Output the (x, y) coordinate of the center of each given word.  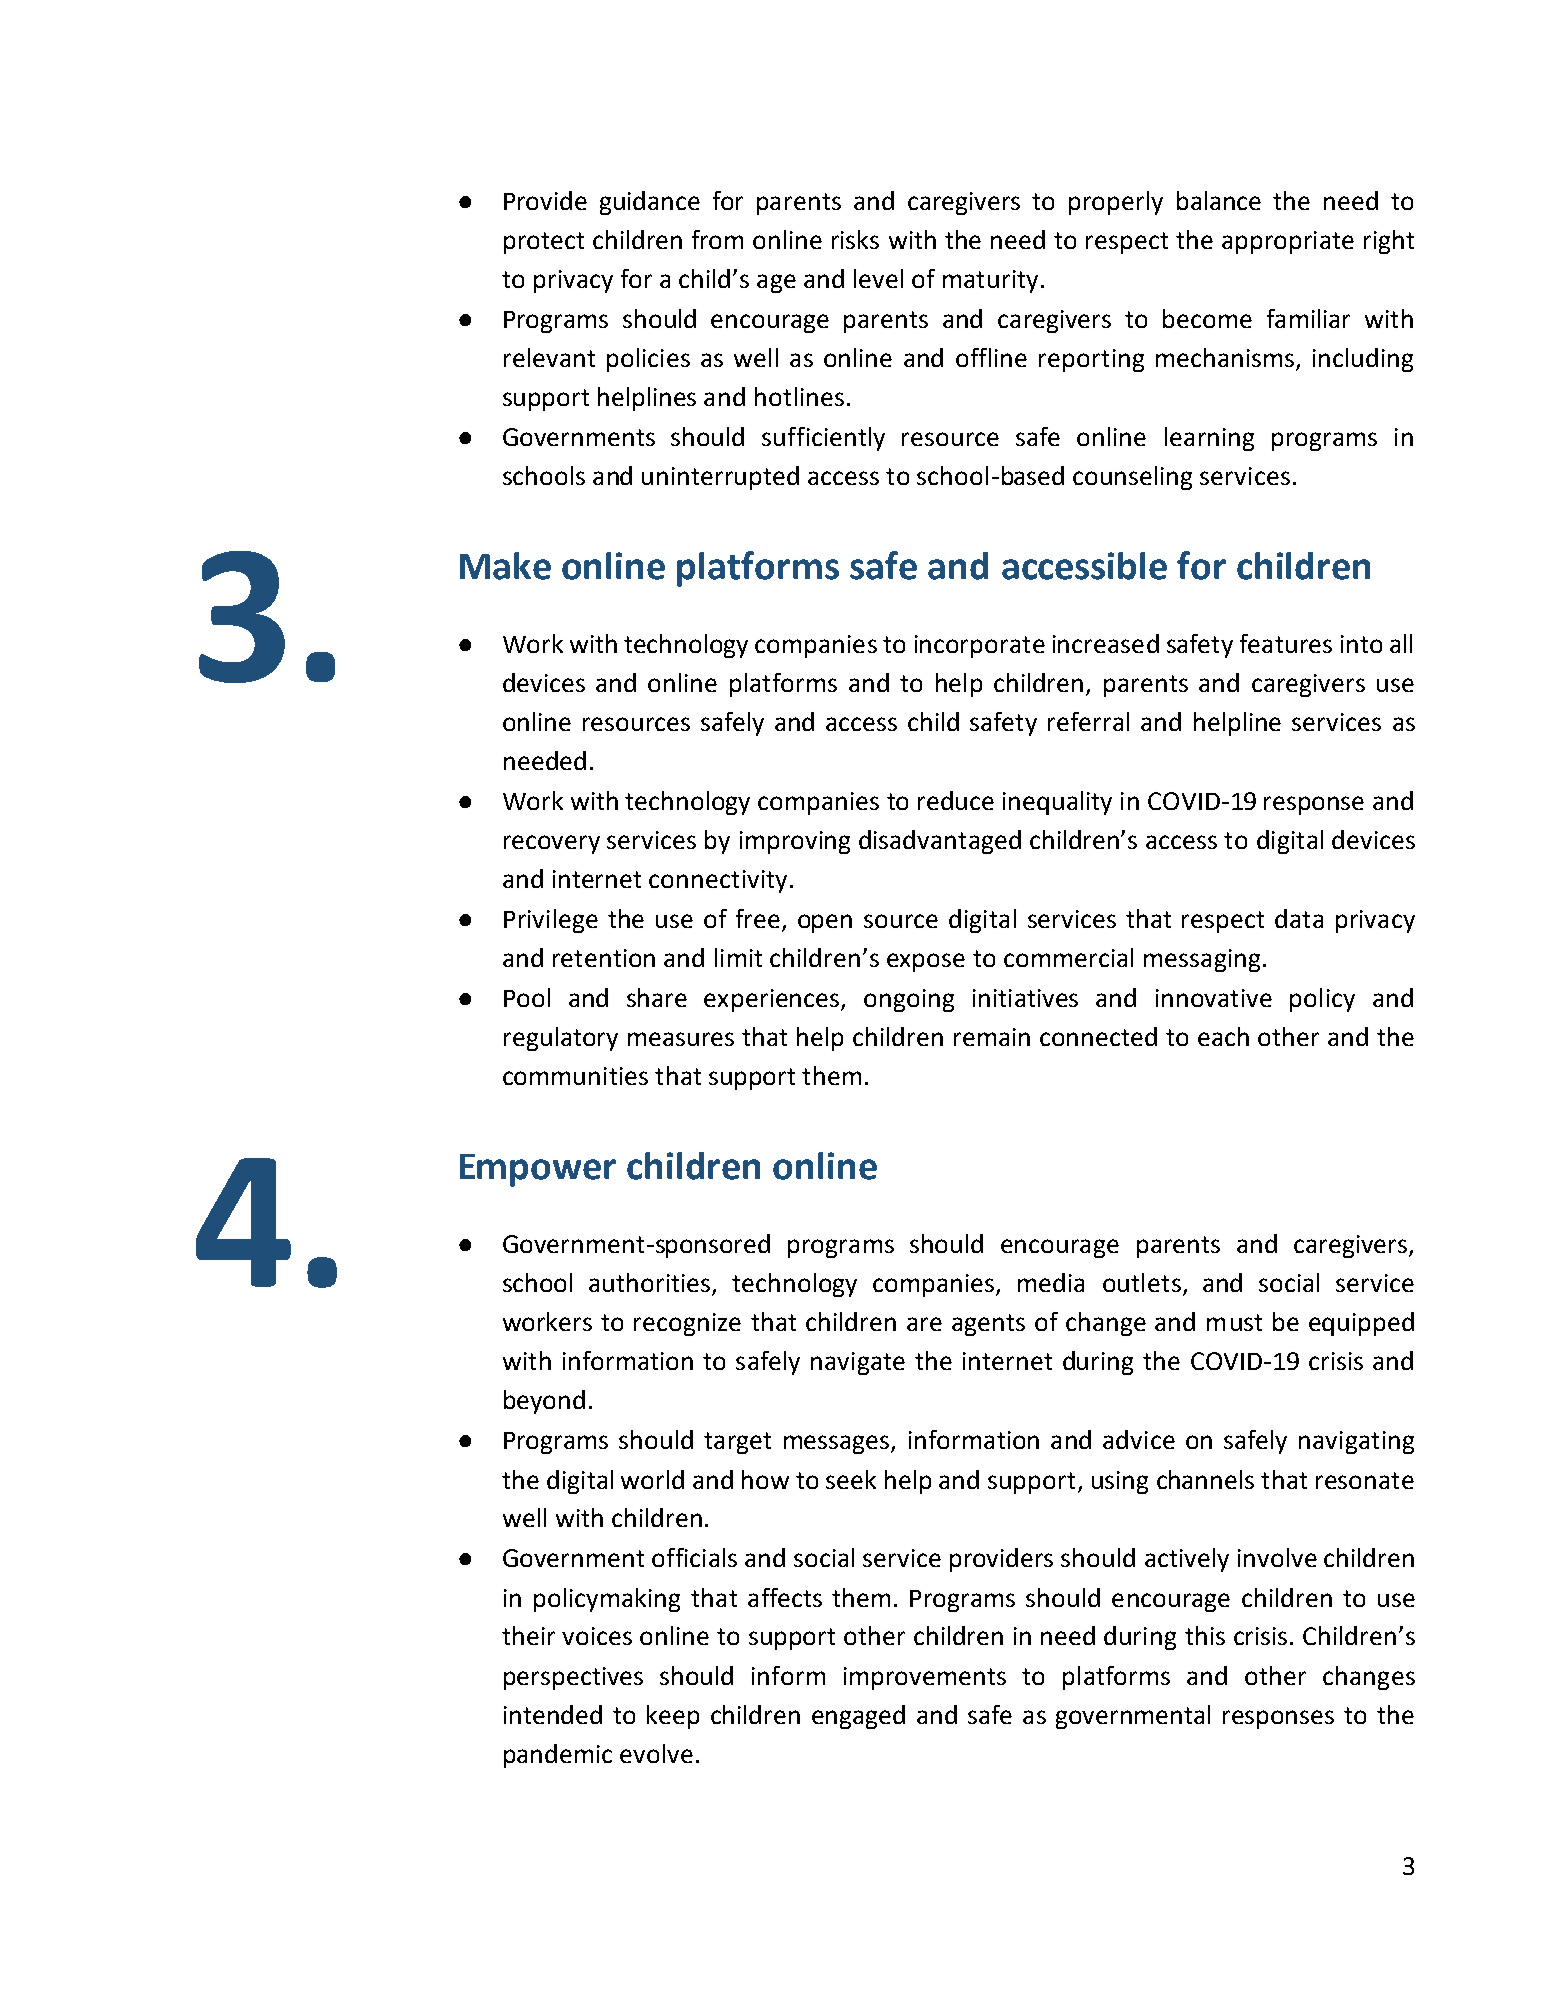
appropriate (1288, 242)
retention (604, 958)
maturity (990, 281)
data (1299, 918)
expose (926, 962)
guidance (650, 203)
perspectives (573, 1678)
